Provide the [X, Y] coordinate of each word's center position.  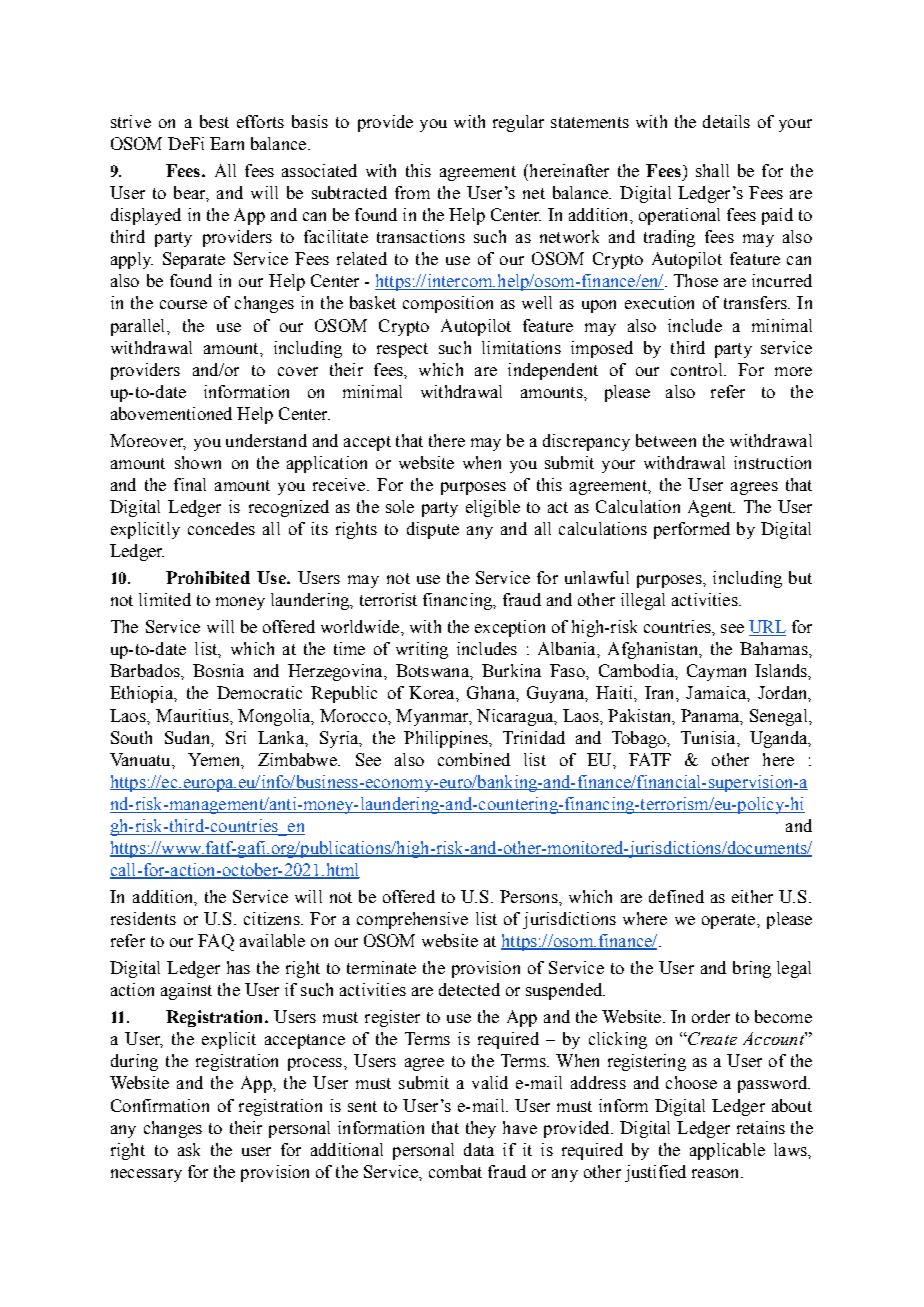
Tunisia [709, 737]
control [698, 369]
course [183, 304]
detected [469, 989]
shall [712, 170]
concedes [221, 528]
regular [518, 123]
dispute [433, 530]
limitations [521, 347]
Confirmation [160, 1105]
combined [474, 759]
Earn [227, 143]
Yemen [215, 759]
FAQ [216, 942]
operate [730, 921]
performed [692, 530]
